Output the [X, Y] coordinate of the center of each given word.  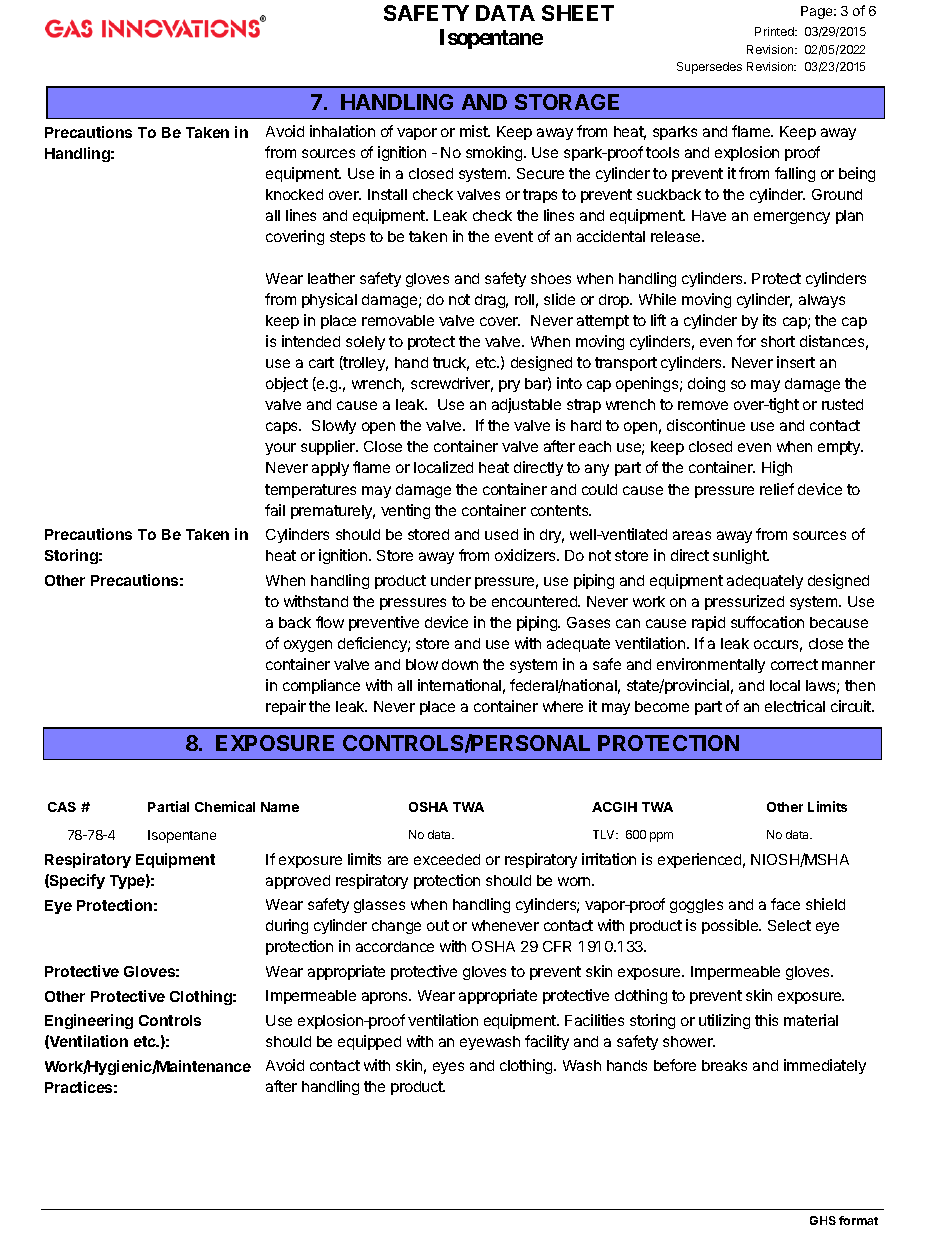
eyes [448, 1068]
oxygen [308, 646]
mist [475, 131]
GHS [823, 1220]
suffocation [767, 622]
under [451, 580]
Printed [775, 31]
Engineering [89, 1021]
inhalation [342, 131]
